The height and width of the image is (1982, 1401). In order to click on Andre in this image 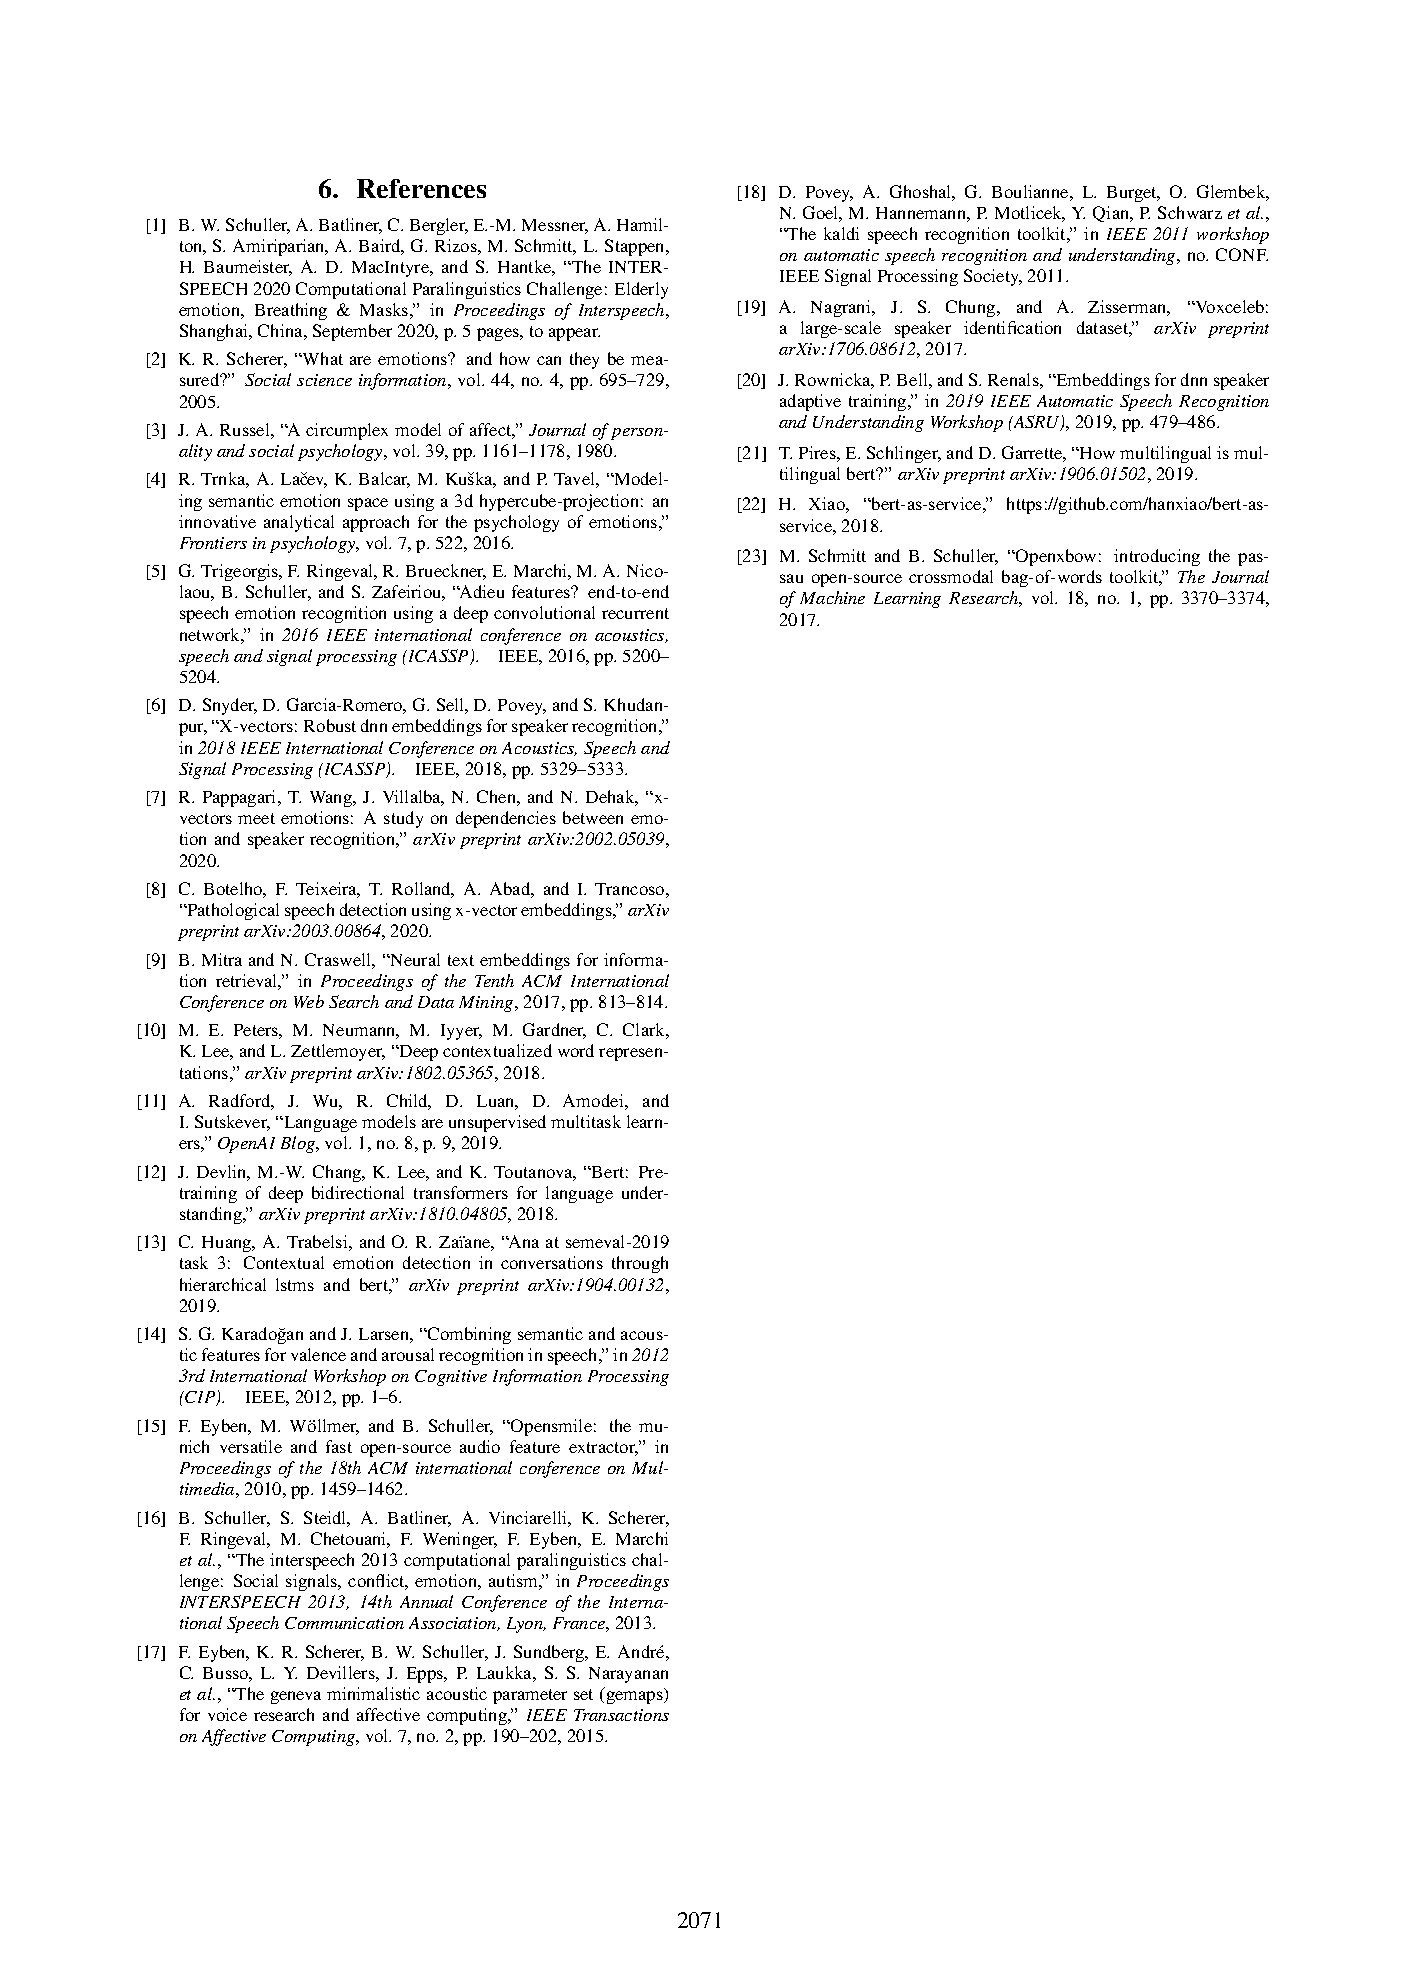, I will do `click(642, 1651)`.
